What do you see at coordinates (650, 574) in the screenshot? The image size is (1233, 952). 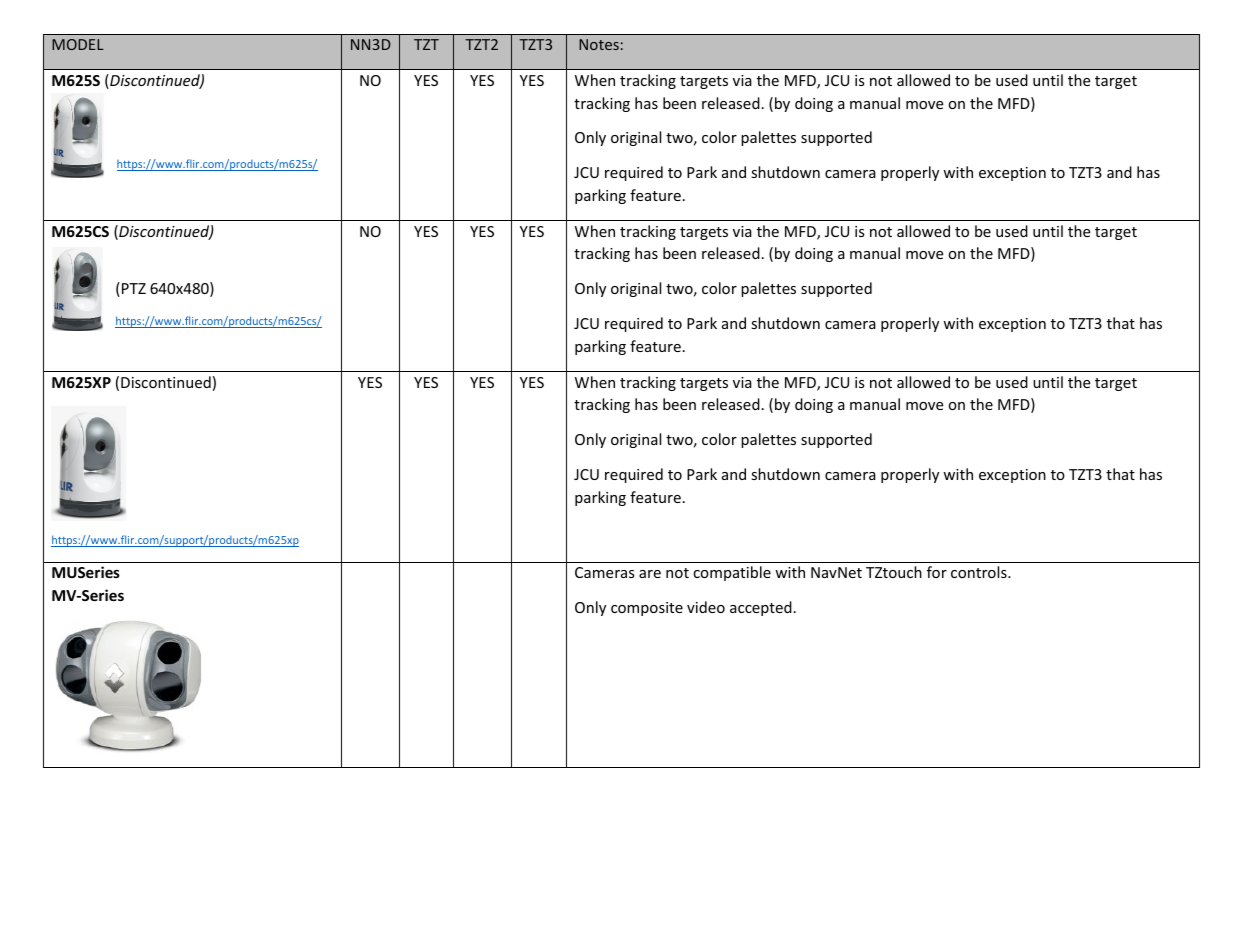 I see `are` at bounding box center [650, 574].
